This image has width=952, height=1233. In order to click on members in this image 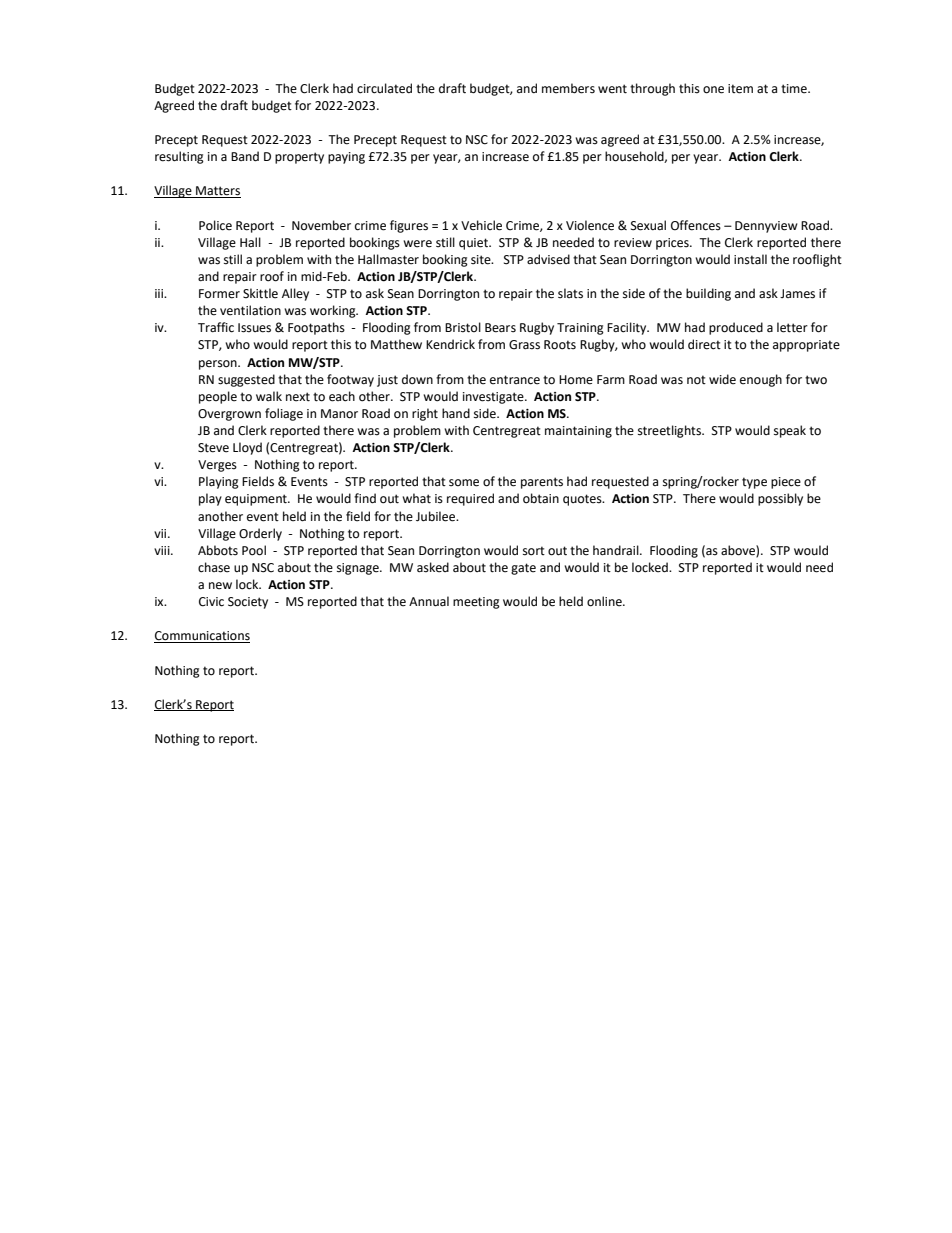, I will do `click(568, 88)`.
